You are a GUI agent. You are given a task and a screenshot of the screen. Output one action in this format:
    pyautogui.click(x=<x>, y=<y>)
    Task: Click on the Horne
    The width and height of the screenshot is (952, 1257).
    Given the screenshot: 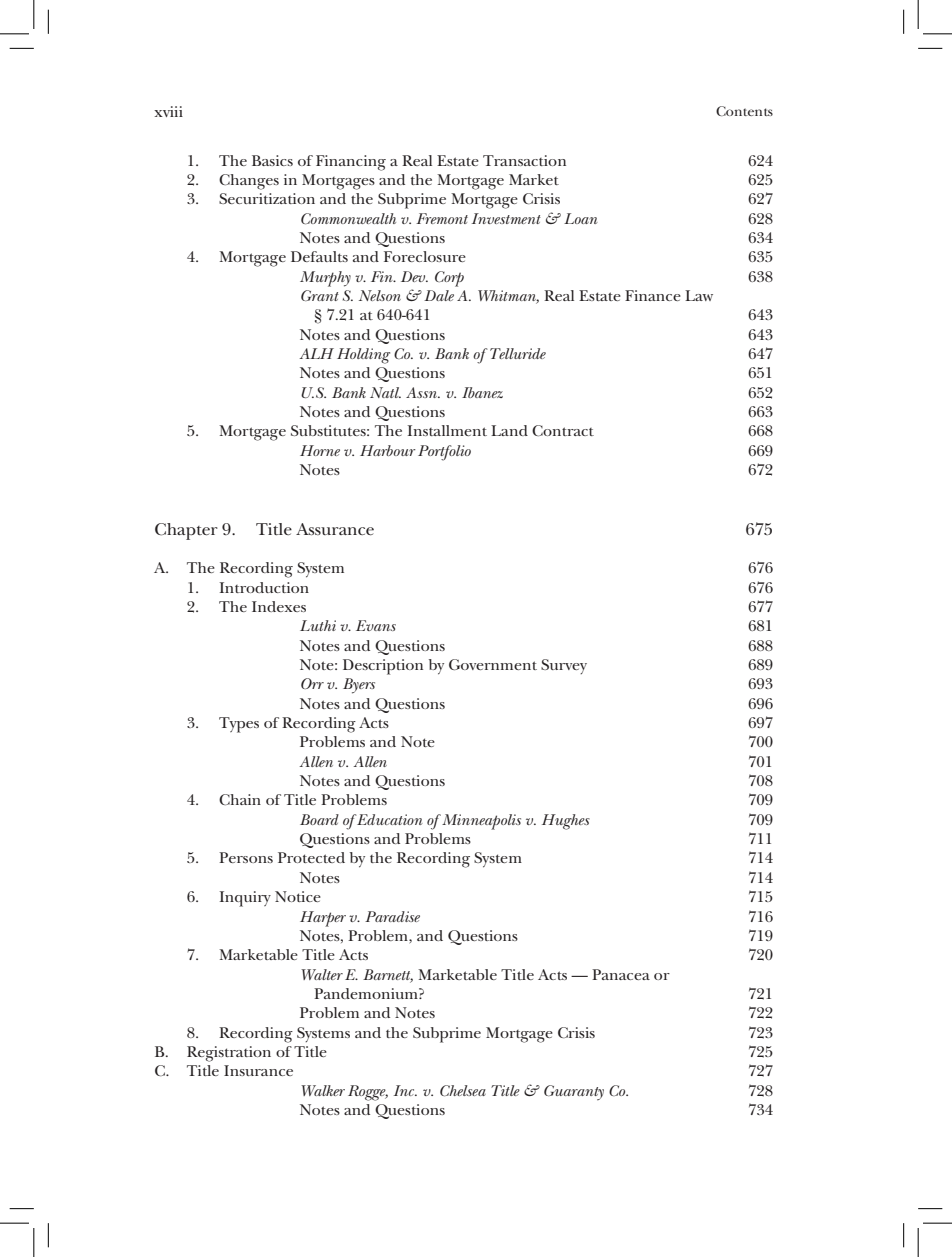 What is the action you would take?
    pyautogui.click(x=320, y=450)
